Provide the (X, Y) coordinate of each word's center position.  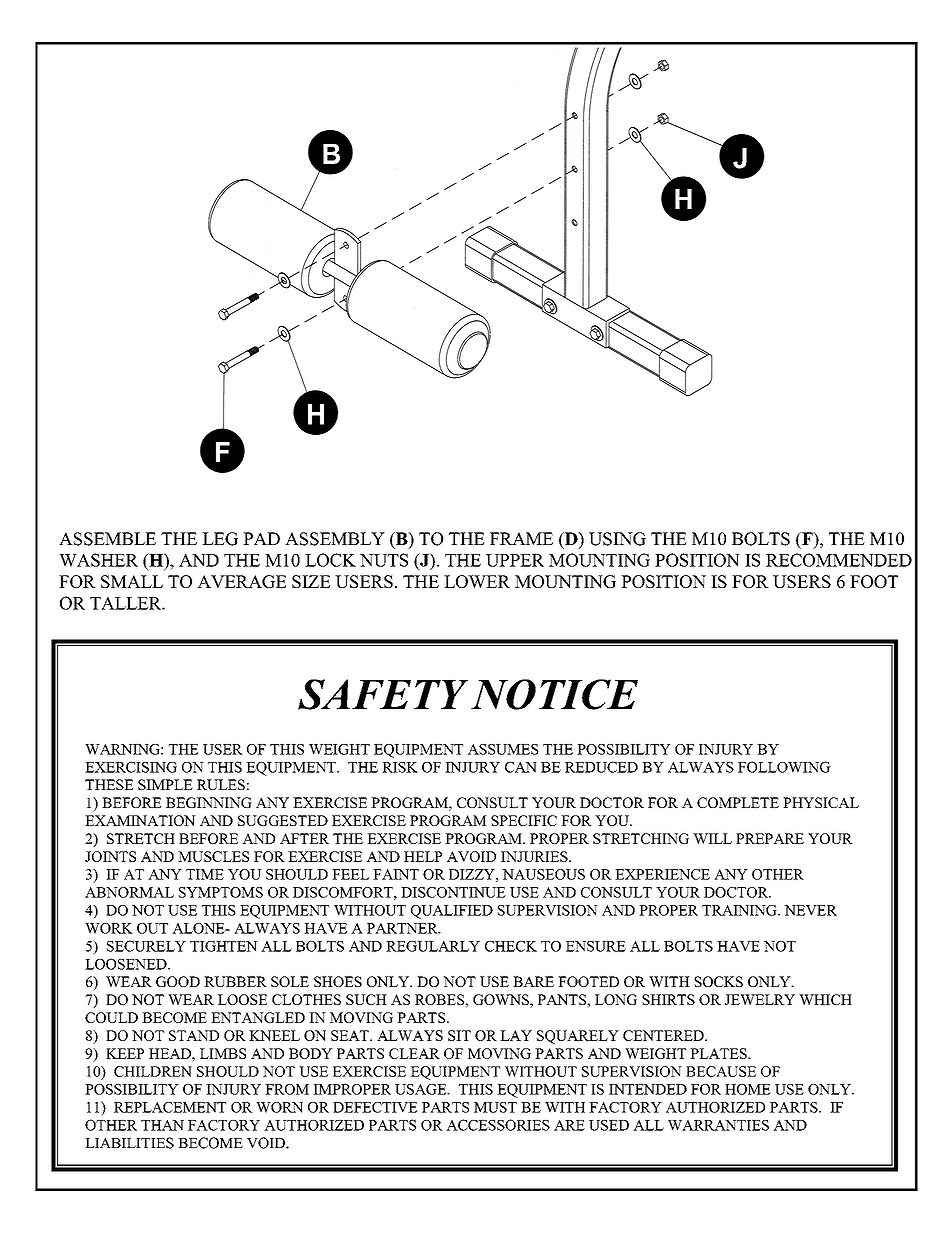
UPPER (515, 560)
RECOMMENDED (839, 560)
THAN (162, 1125)
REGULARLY (433, 946)
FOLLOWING (784, 767)
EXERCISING (131, 767)
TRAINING (740, 910)
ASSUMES (503, 749)
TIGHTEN (224, 946)
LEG (220, 539)
